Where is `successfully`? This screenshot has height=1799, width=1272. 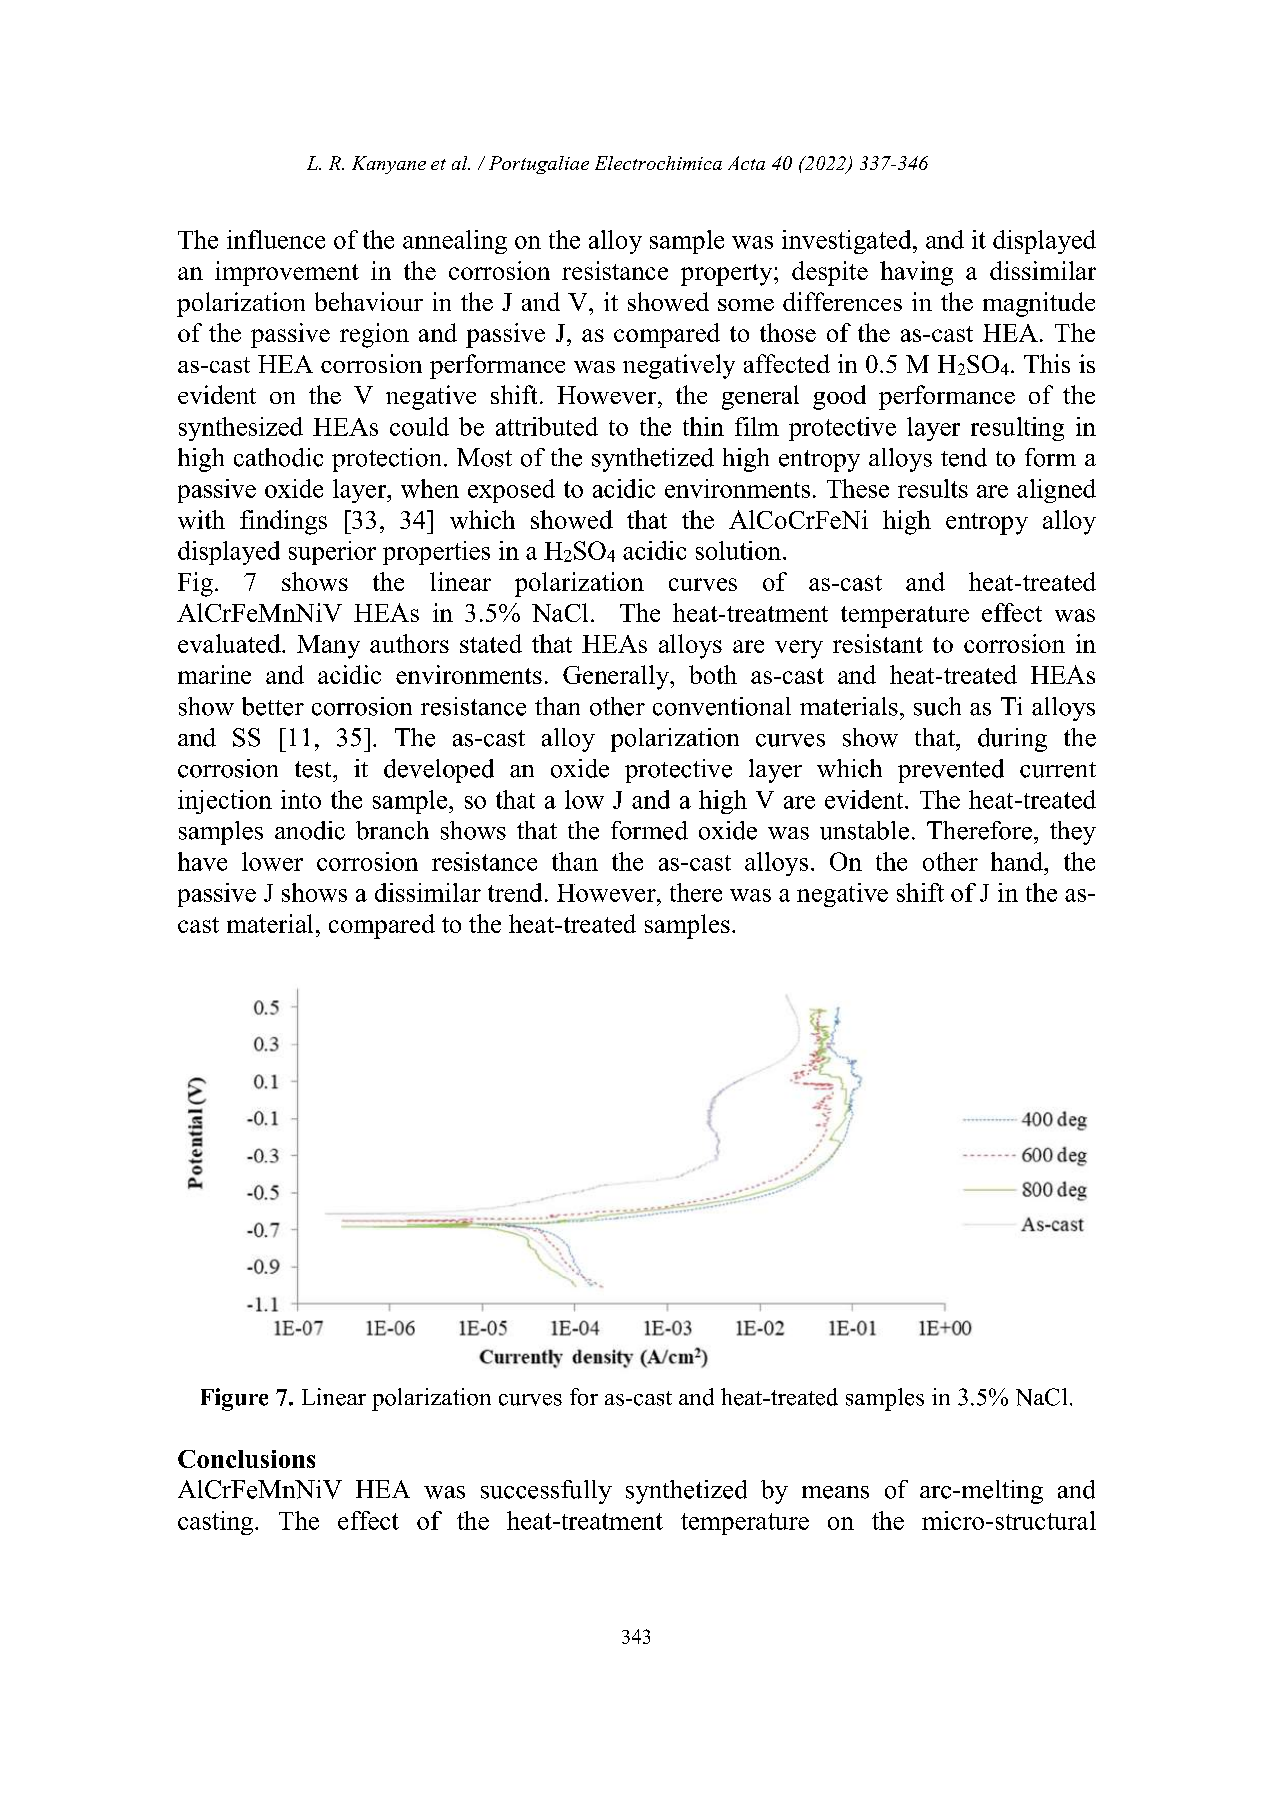 successfully is located at coordinates (546, 1492).
